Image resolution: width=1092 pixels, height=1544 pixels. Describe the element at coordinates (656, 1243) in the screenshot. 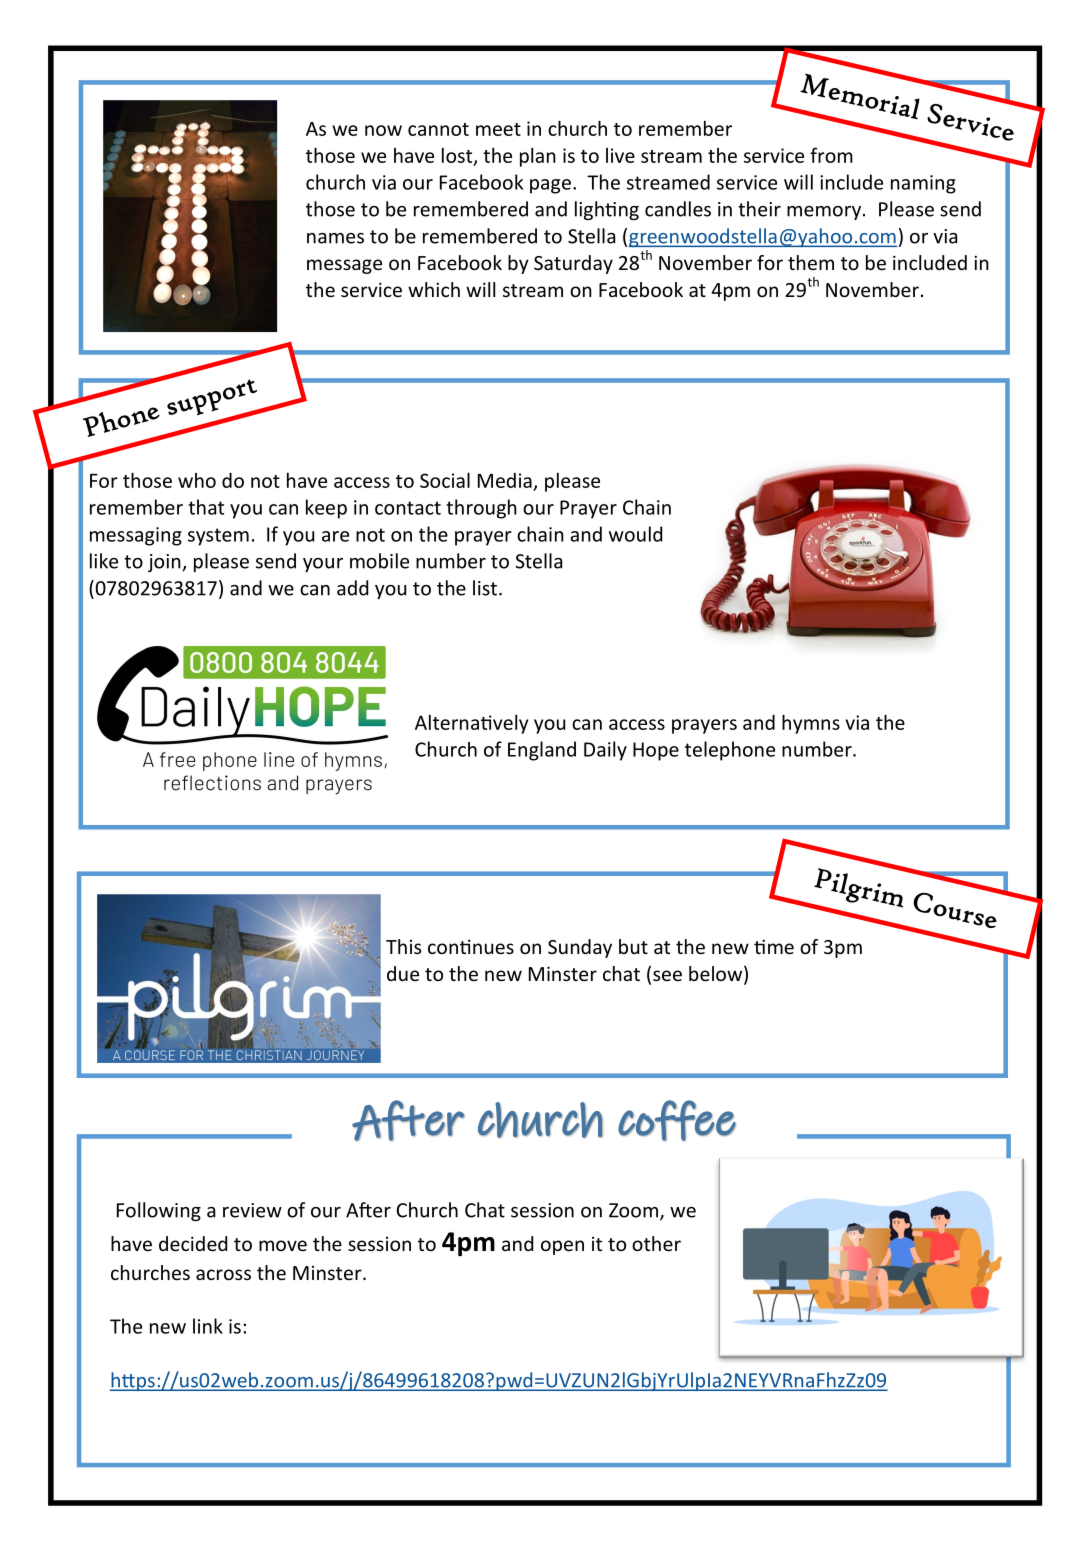

I see `other` at that location.
